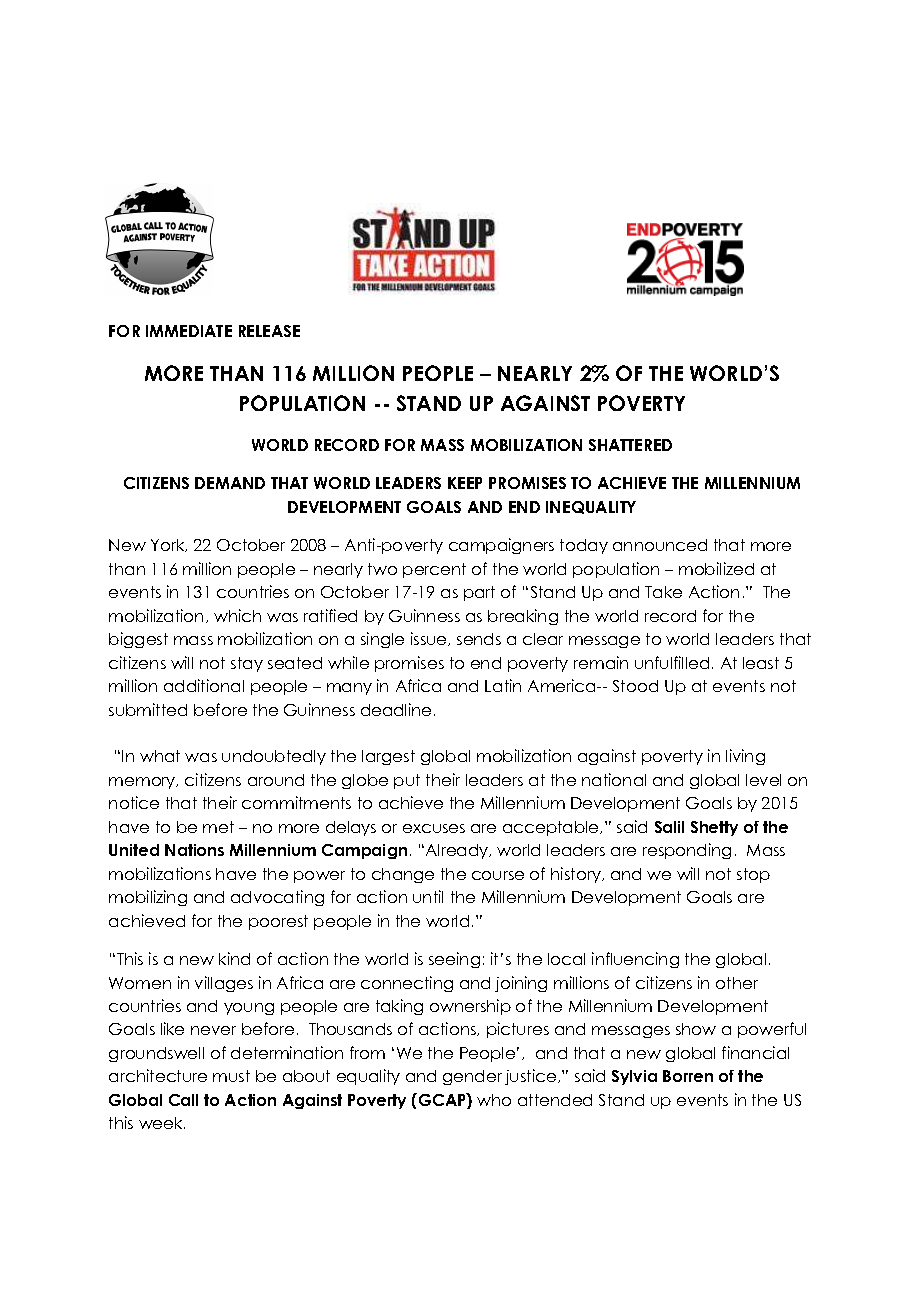 The image size is (924, 1308). I want to click on SHATTERED, so click(630, 445).
